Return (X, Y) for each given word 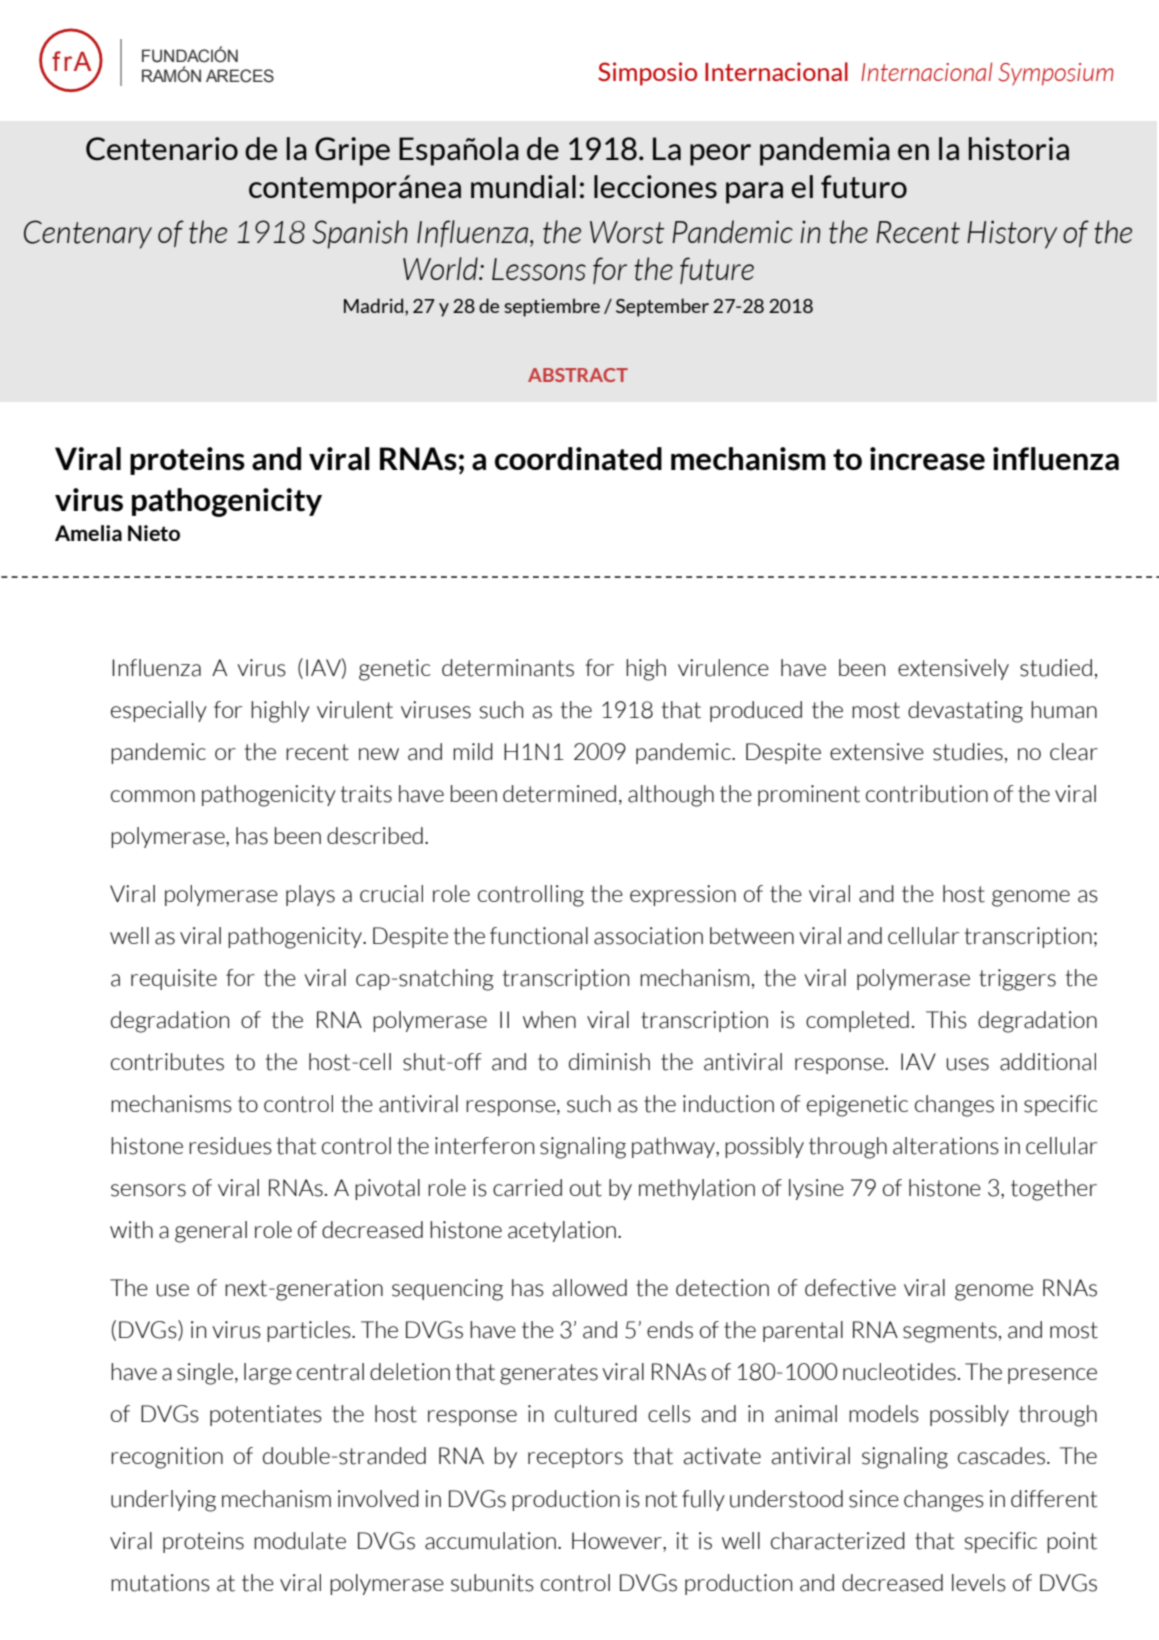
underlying (163, 1501)
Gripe (352, 151)
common (153, 796)
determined (559, 794)
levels (979, 1583)
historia (1019, 149)
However (618, 1540)
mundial (523, 187)
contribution (927, 794)
